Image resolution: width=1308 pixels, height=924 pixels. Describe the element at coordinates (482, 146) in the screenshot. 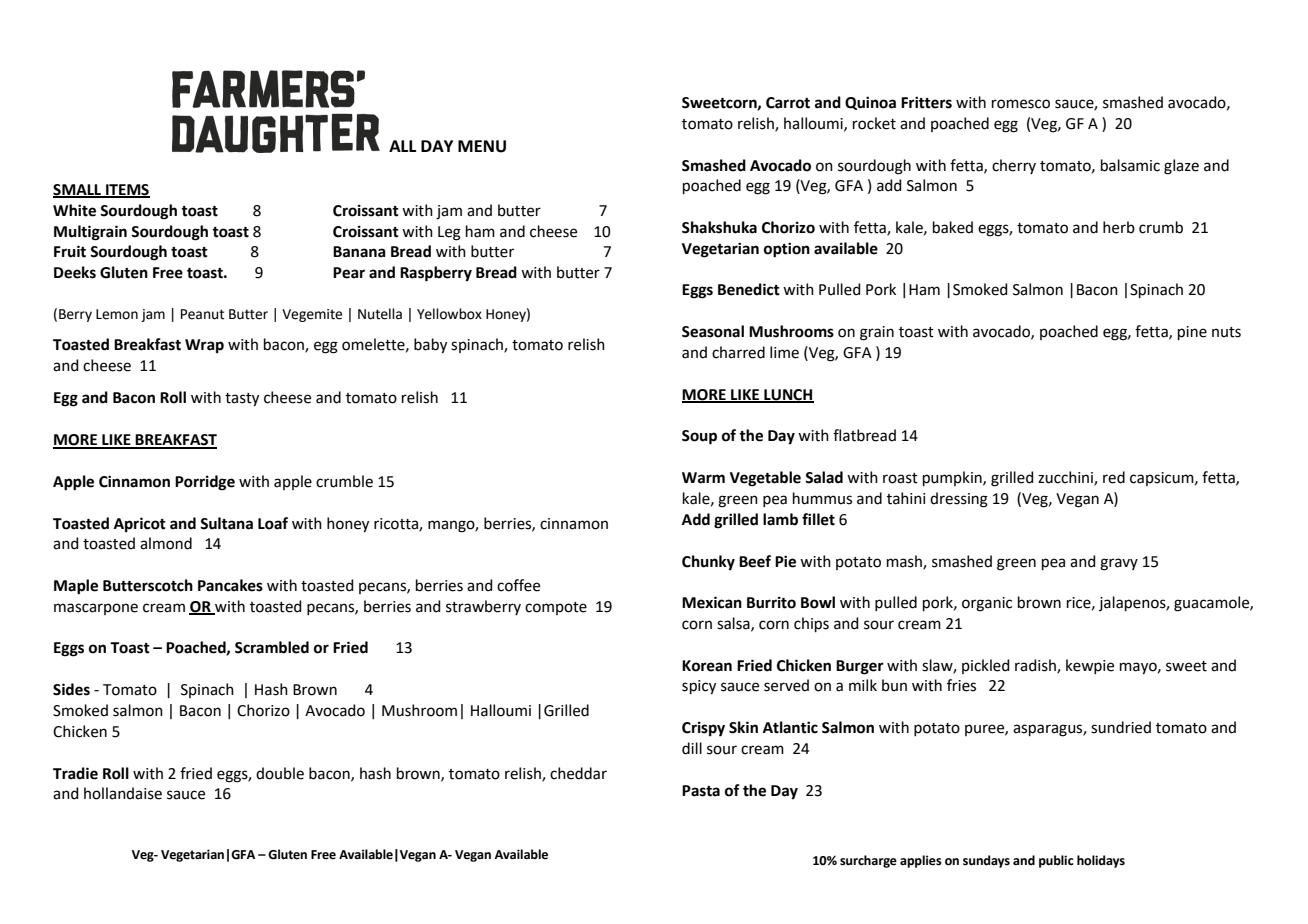

I see `MENU` at that location.
